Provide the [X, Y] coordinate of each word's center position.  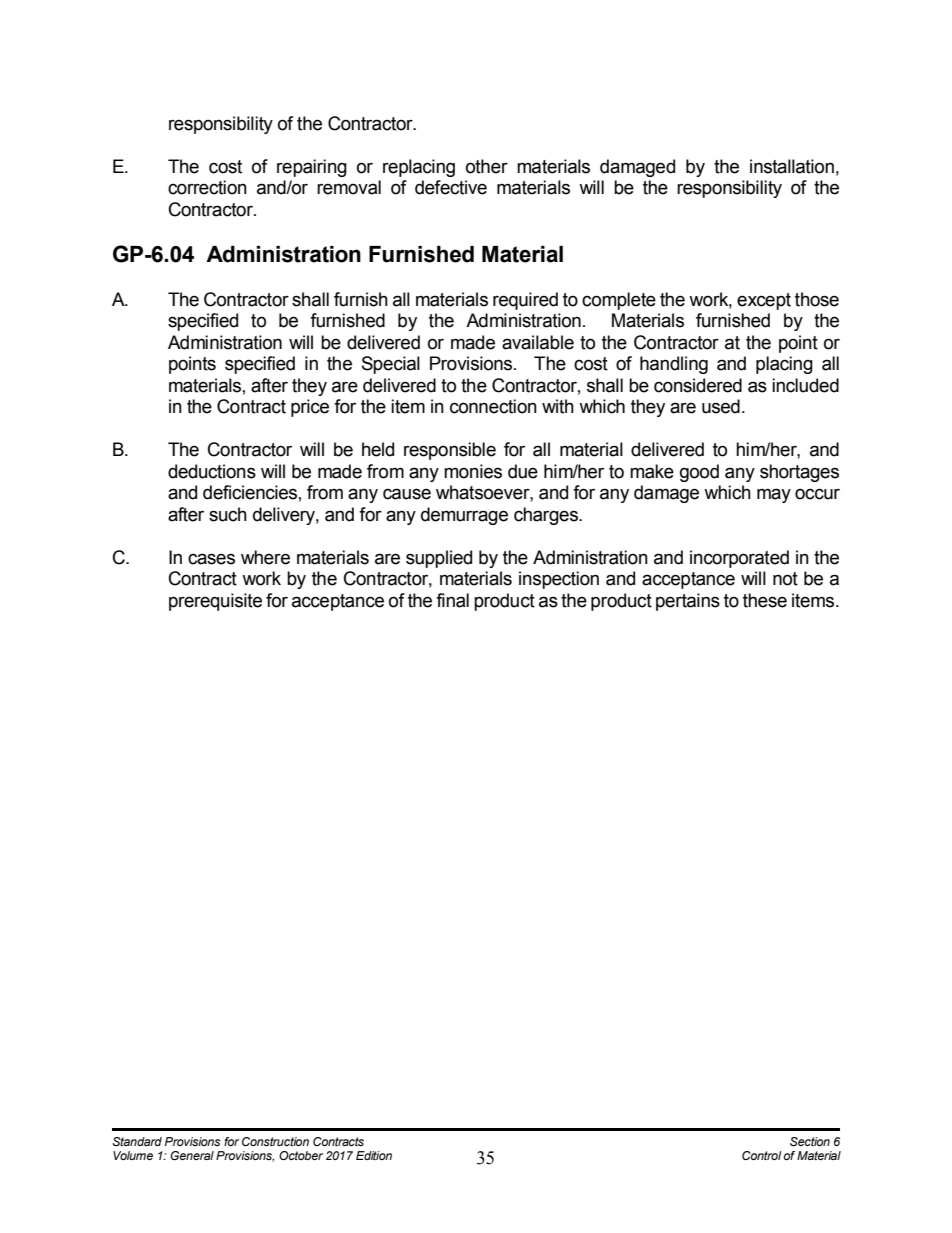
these [765, 600]
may [774, 495]
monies [473, 471]
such [228, 514]
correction [207, 187]
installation [792, 166]
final [452, 600]
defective [451, 187]
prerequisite [215, 602]
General [192, 1155]
